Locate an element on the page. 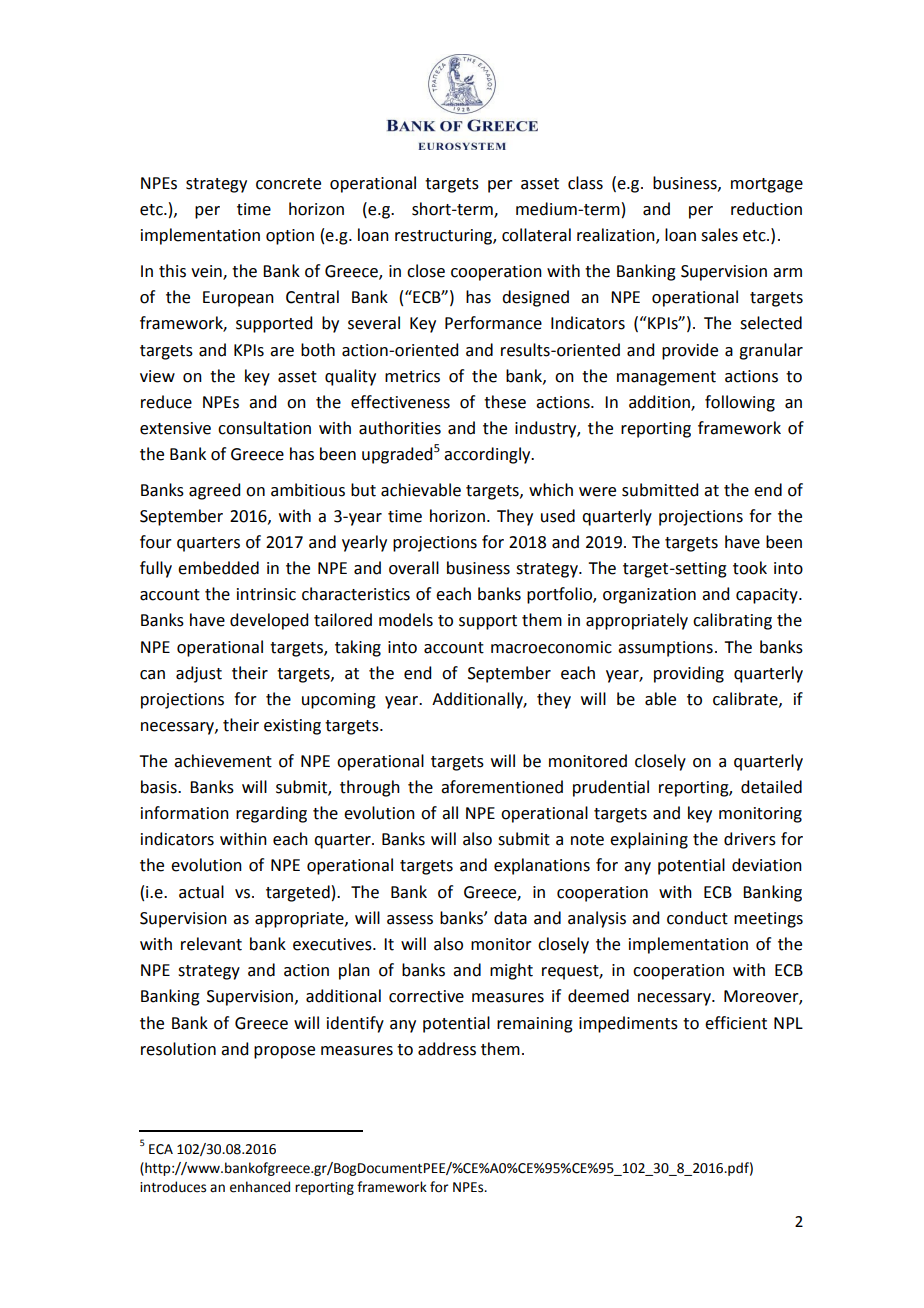 This document has height=1308, width=924. providing is located at coordinates (689, 674).
